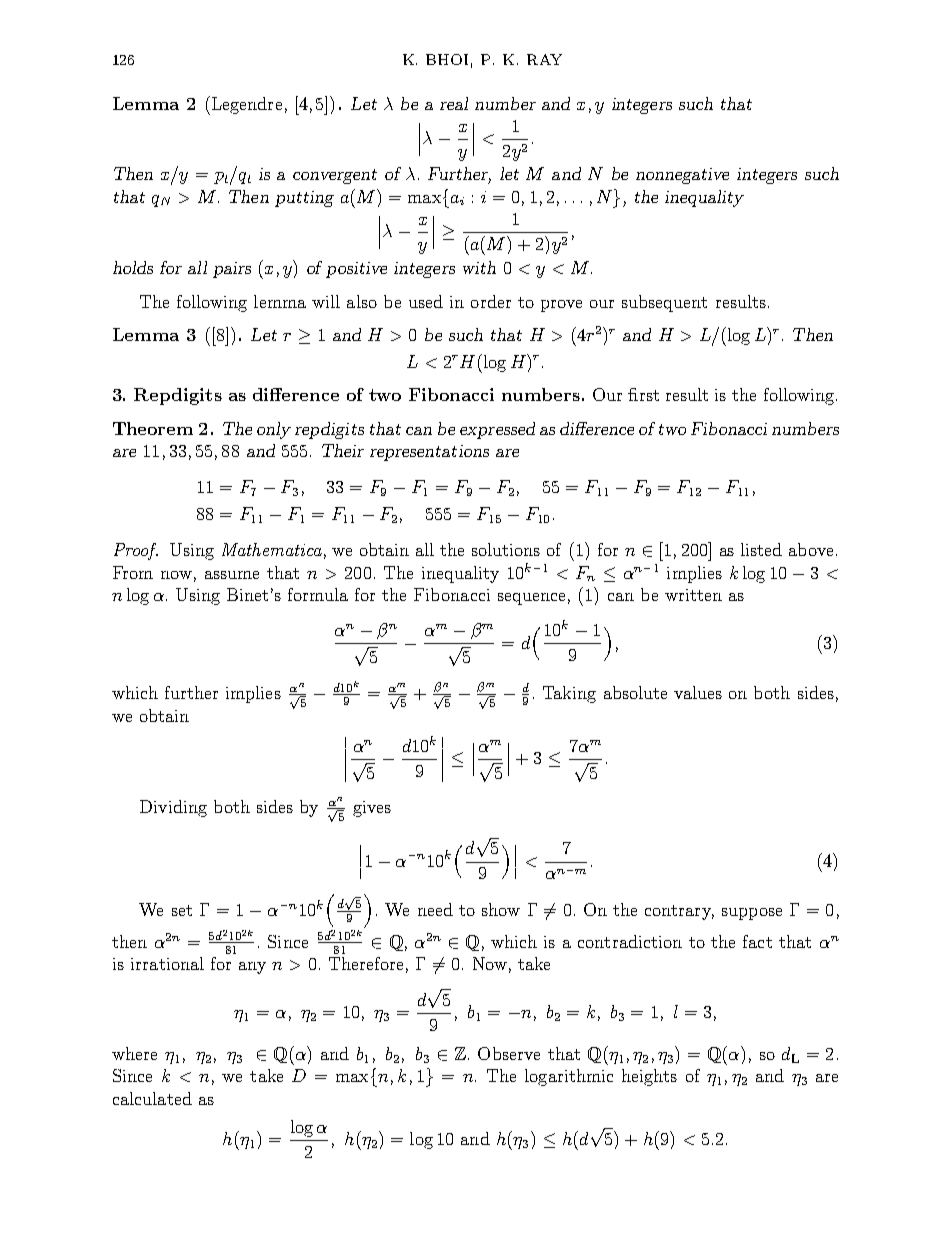 This document has height=1233, width=952. I want to click on values, so click(698, 692).
